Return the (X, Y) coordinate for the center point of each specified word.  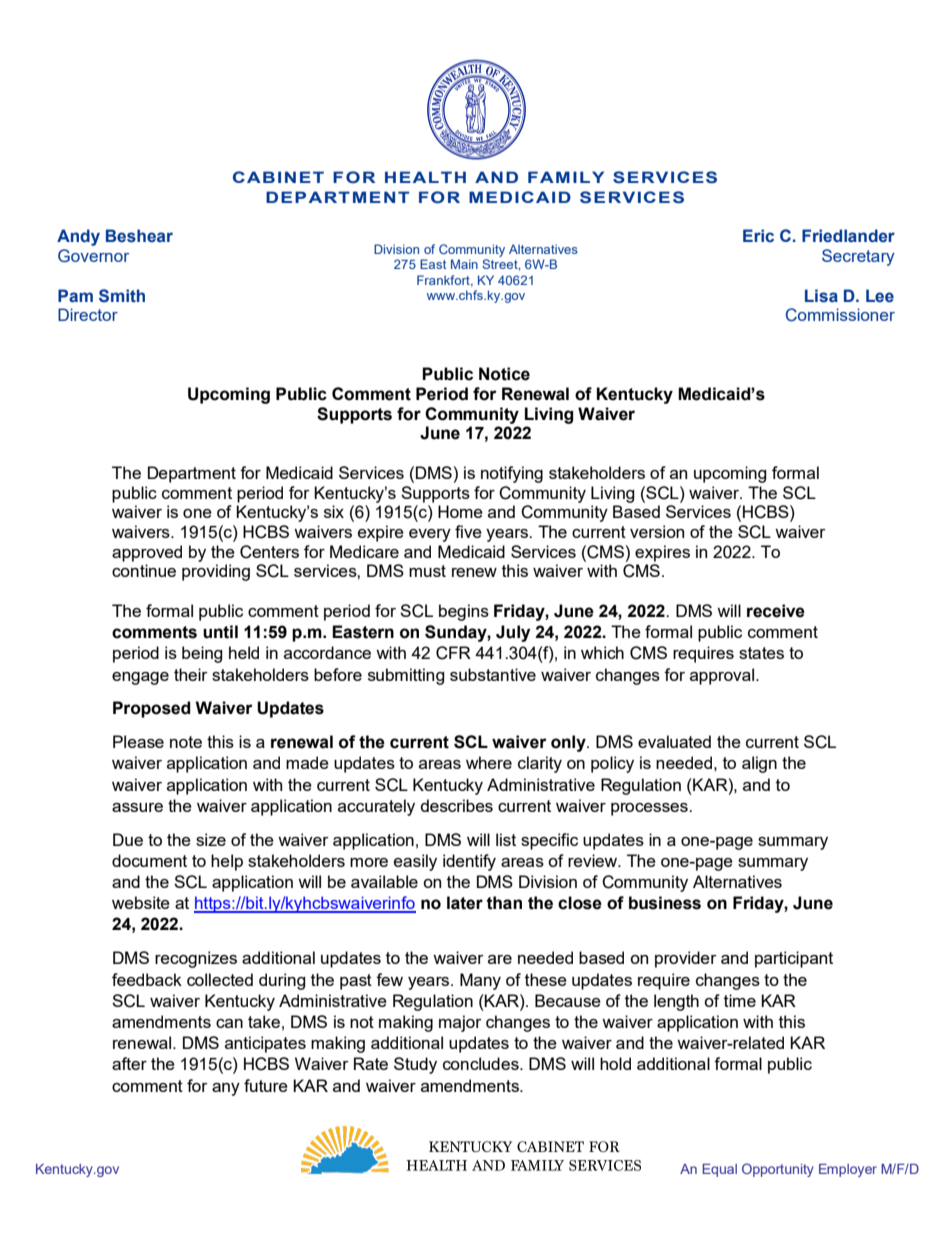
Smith (122, 296)
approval (723, 676)
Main (464, 264)
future (266, 1085)
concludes (482, 1063)
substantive (493, 674)
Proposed (152, 709)
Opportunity (778, 1170)
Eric (758, 235)
